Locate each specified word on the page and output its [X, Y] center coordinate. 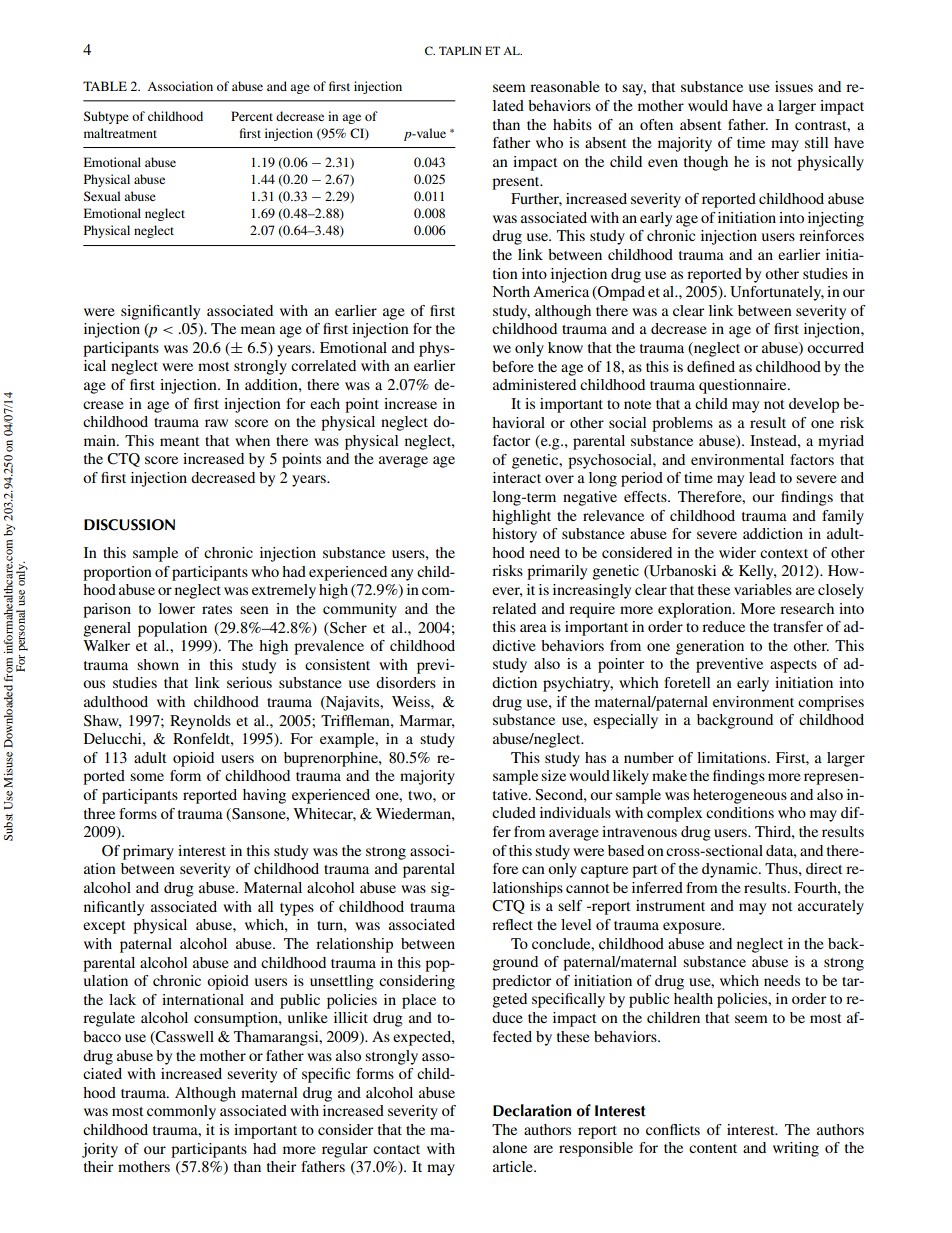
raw [216, 423]
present [517, 183]
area [533, 628]
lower [177, 608]
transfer [798, 626]
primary [148, 852]
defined [711, 366]
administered [534, 384]
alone [510, 1147]
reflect [512, 924]
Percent [252, 116]
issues [794, 86]
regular [345, 1150]
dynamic [731, 870]
